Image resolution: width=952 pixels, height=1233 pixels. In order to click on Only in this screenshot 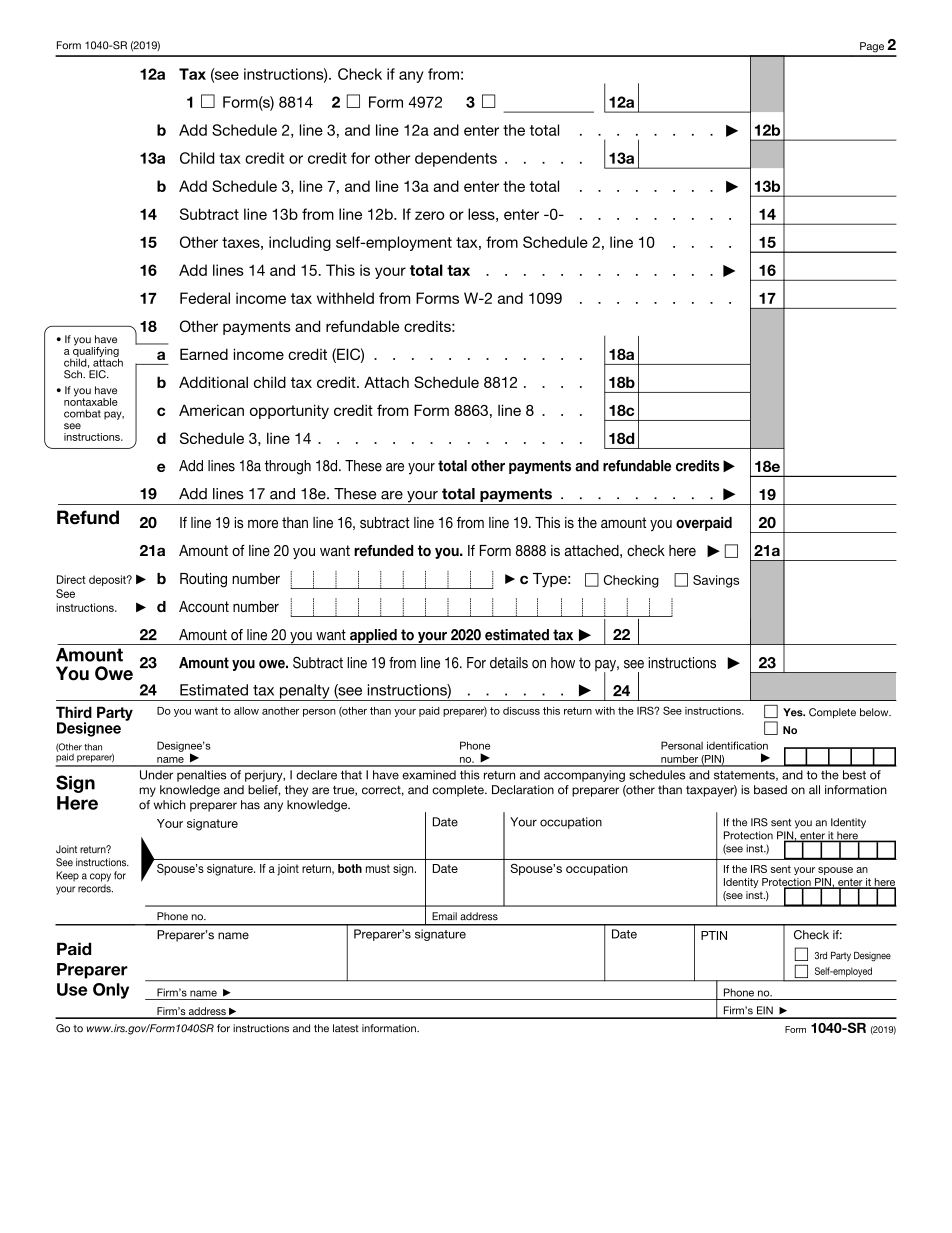, I will do `click(111, 991)`.
